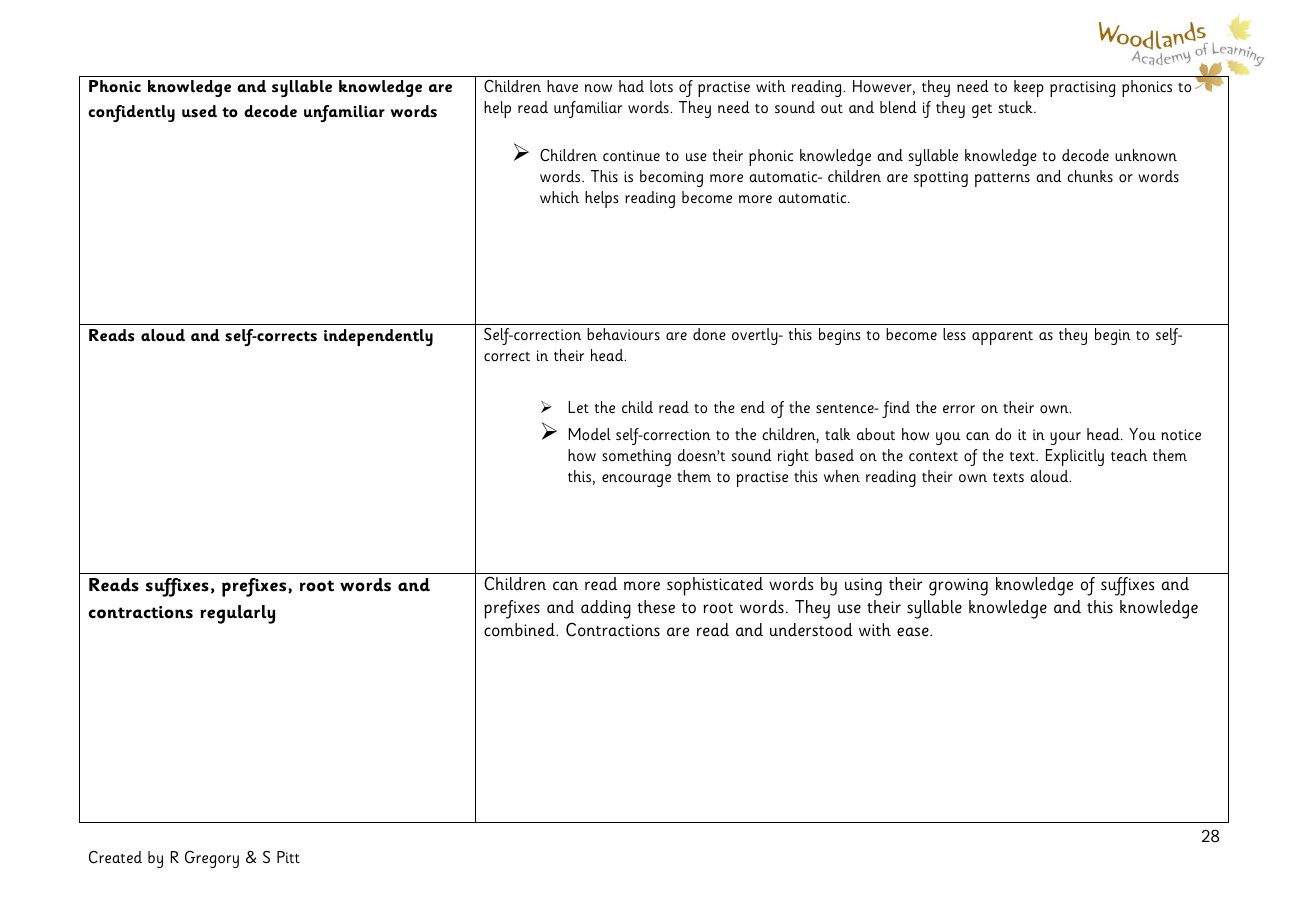 The width and height of the screenshot is (1308, 924). I want to click on Model, so click(590, 434).
